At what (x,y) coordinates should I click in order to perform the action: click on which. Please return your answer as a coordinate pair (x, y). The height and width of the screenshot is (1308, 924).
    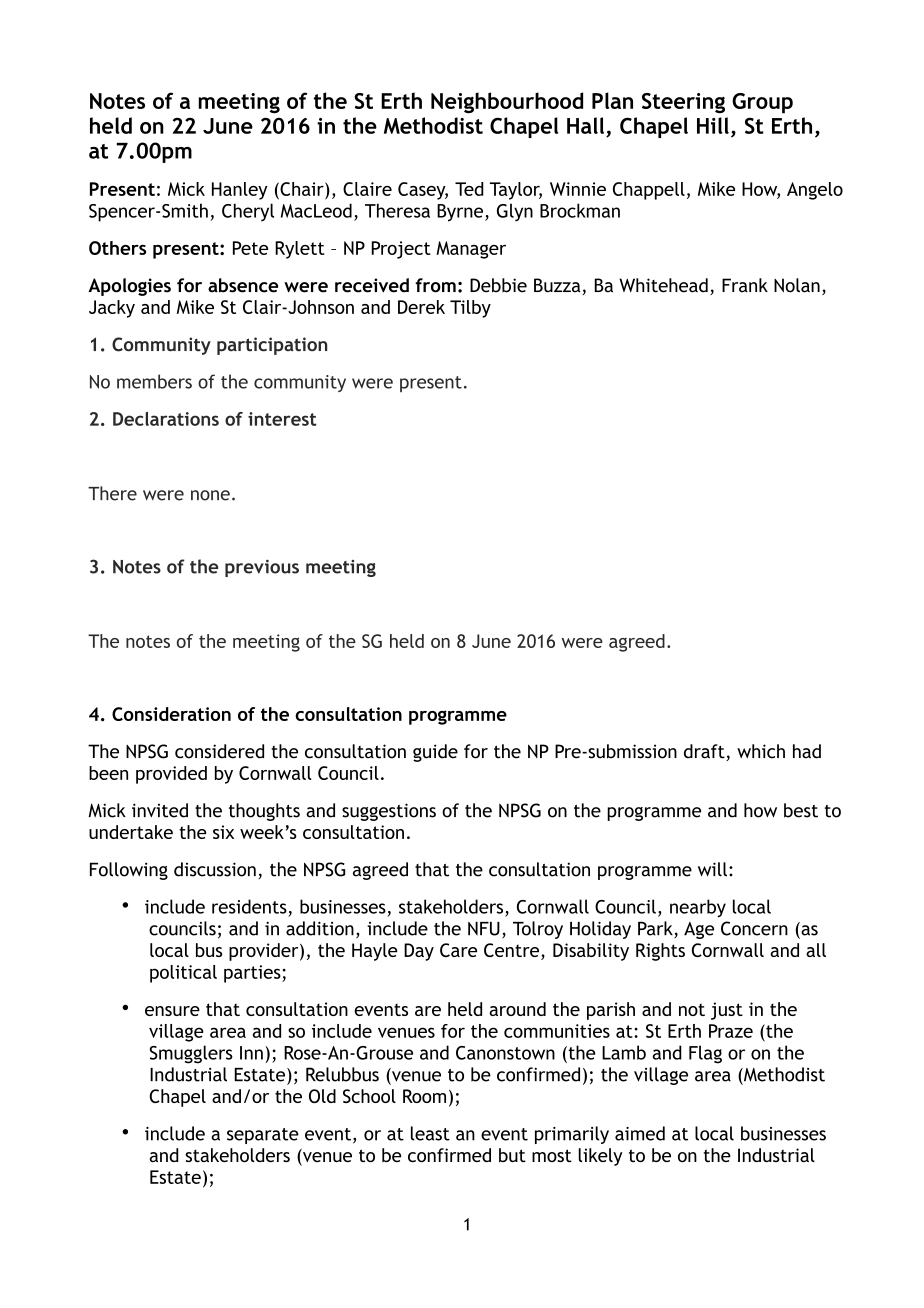
    Looking at the image, I should click on (761, 751).
